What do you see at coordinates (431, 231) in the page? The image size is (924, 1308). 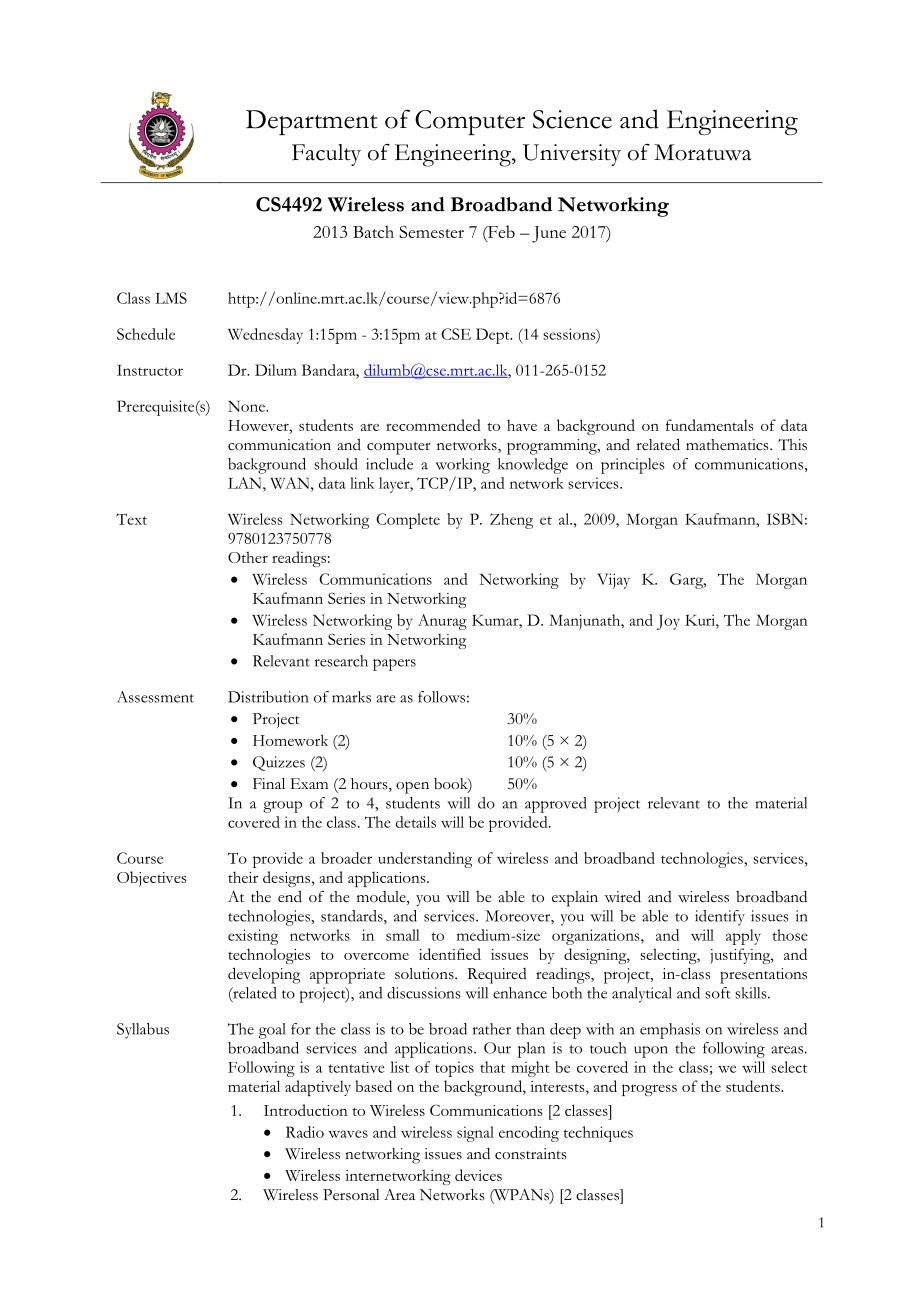 I see `Semester` at bounding box center [431, 231].
